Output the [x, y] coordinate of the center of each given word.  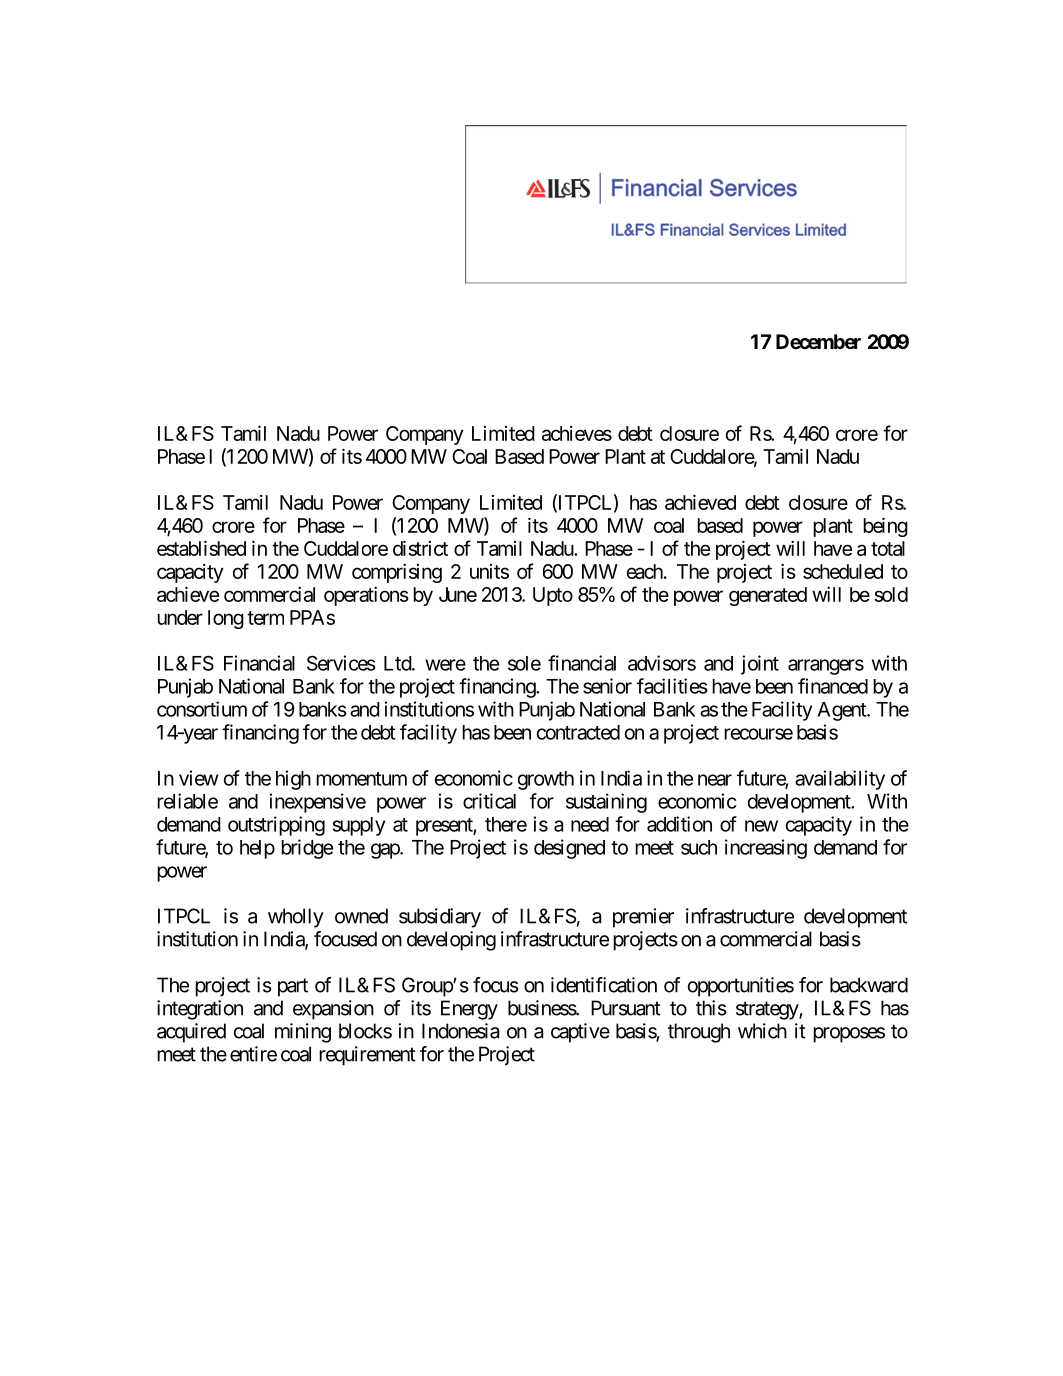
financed [833, 686]
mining [303, 1033]
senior [607, 686]
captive [580, 1033]
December [818, 341]
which [762, 1031]
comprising [397, 573]
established [201, 548]
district [420, 548]
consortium [202, 709]
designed [569, 849]
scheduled [843, 571]
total [888, 548]
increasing [766, 849]
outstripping [276, 826]
